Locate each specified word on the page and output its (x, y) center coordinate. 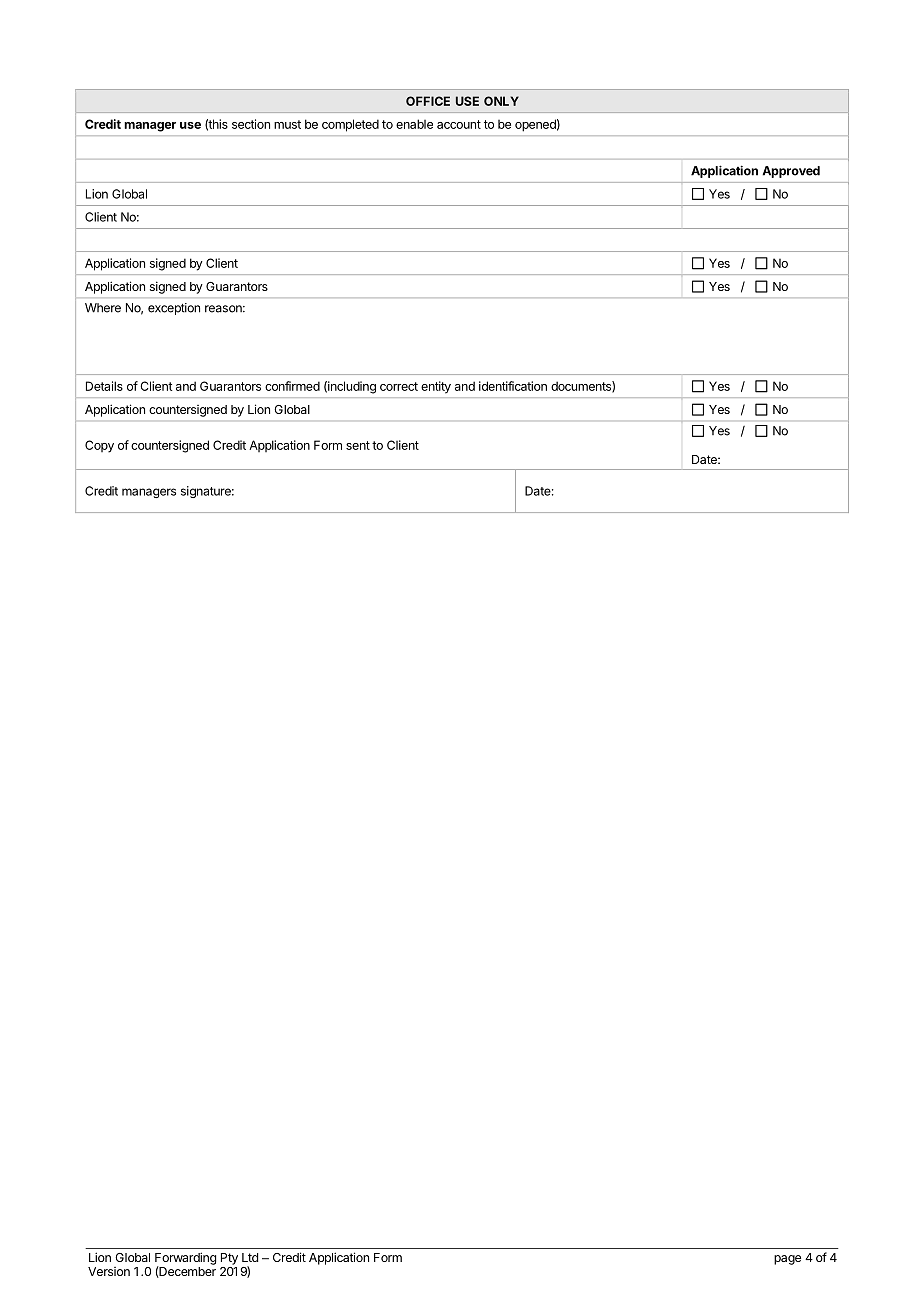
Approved (791, 172)
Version (109, 1271)
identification (513, 386)
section (251, 124)
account (459, 124)
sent (358, 445)
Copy (99, 446)
